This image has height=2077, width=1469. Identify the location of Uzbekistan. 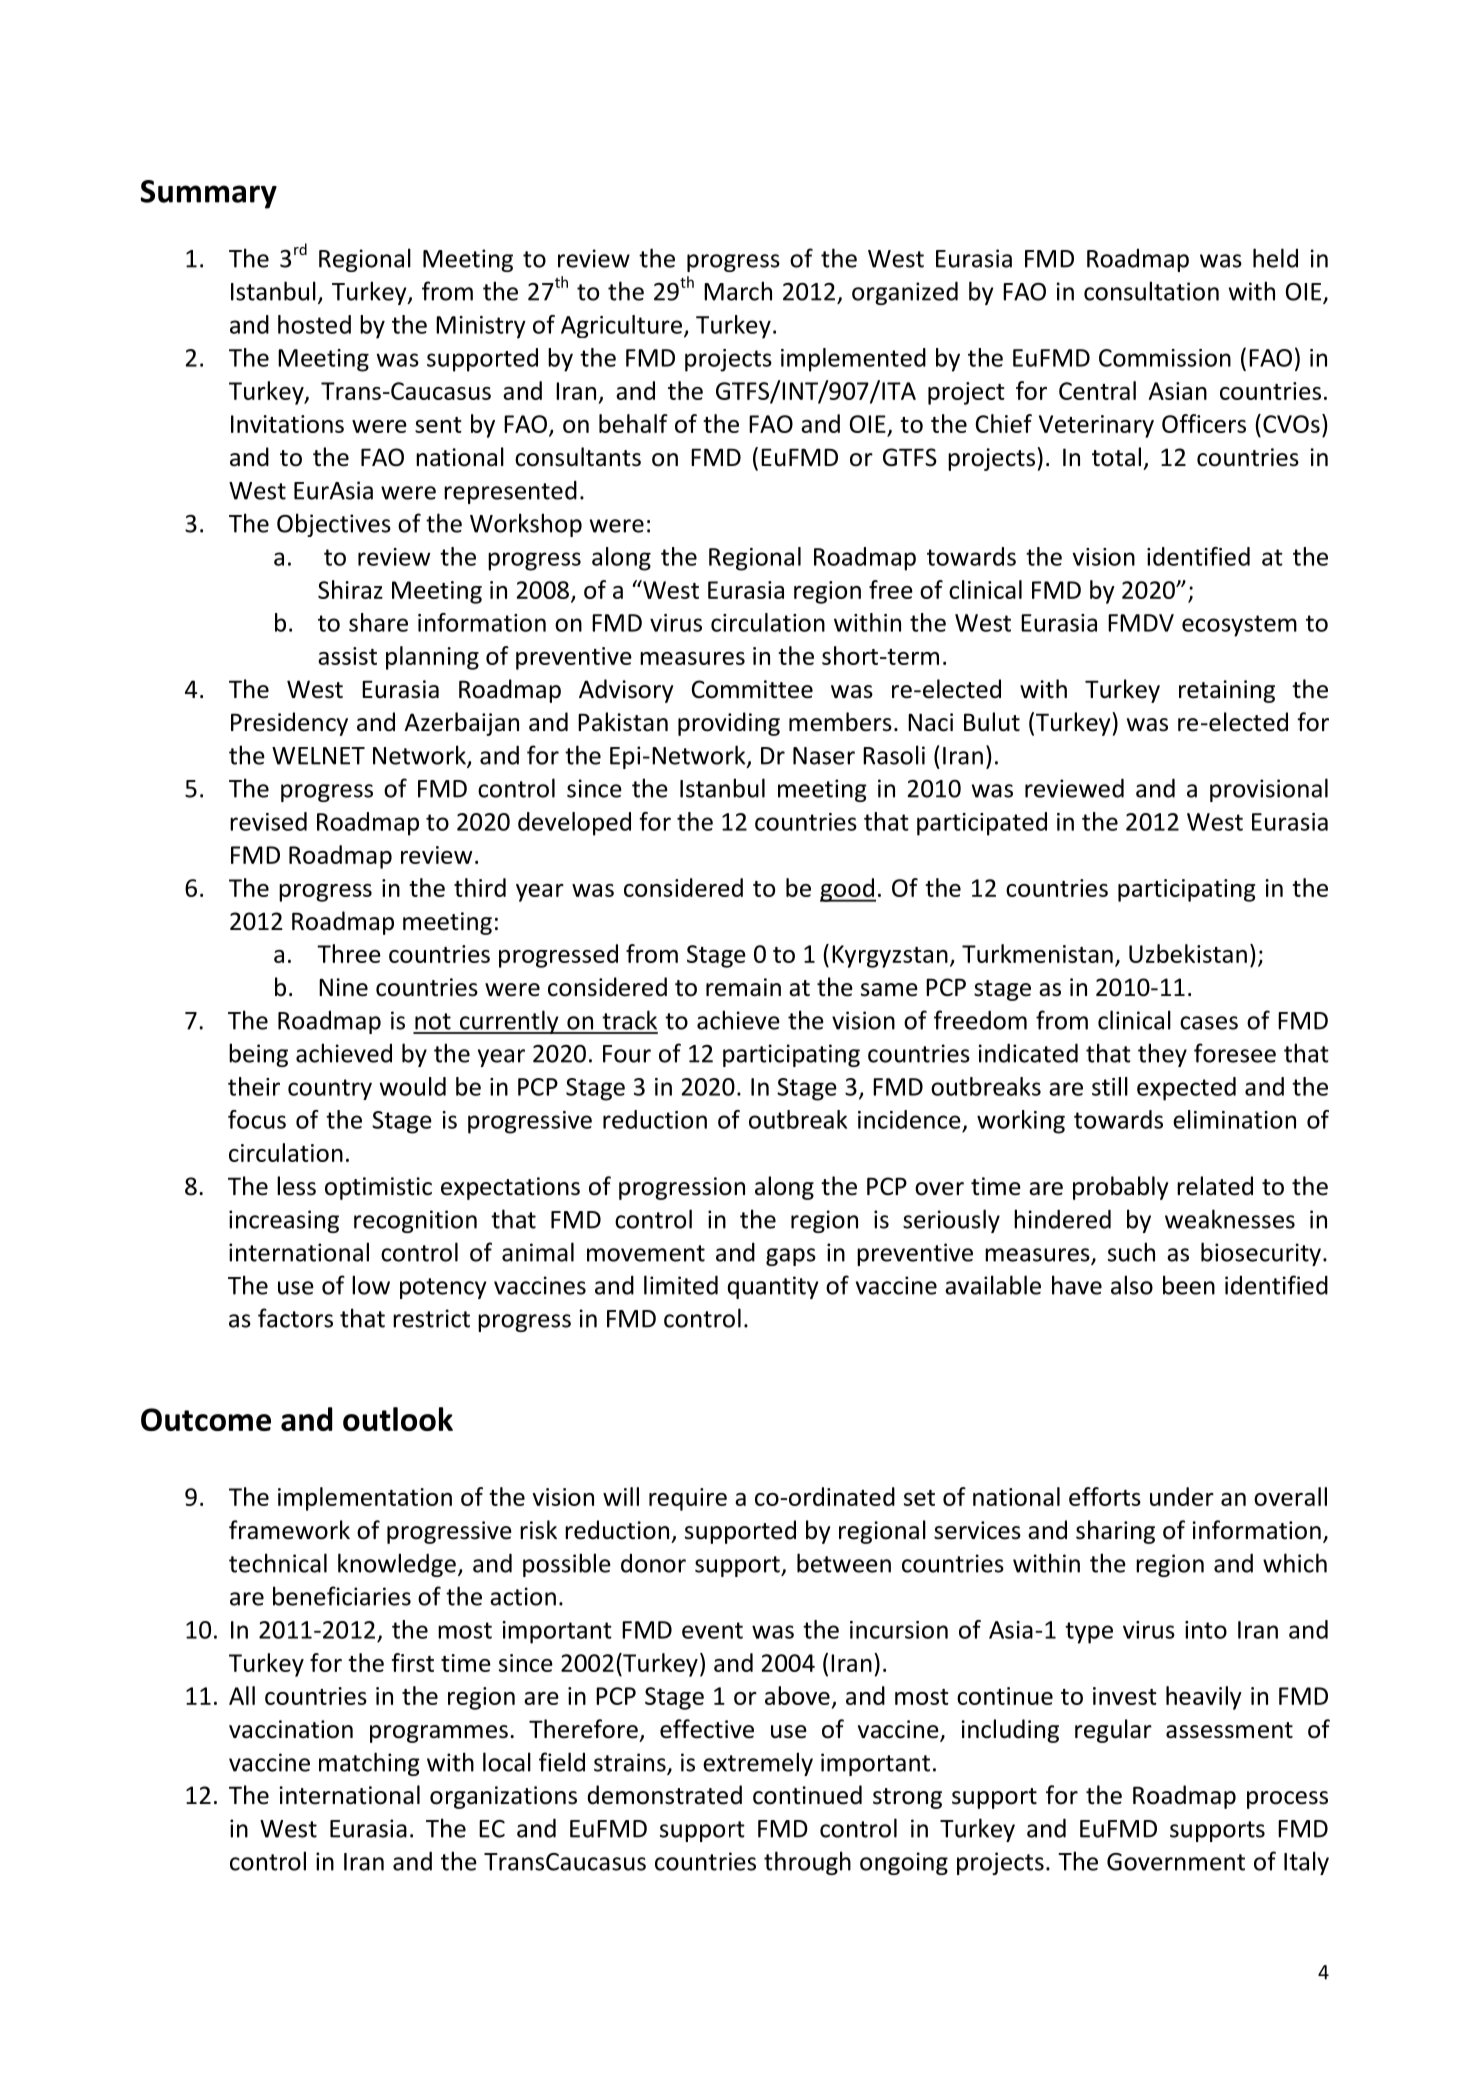
(1188, 953).
